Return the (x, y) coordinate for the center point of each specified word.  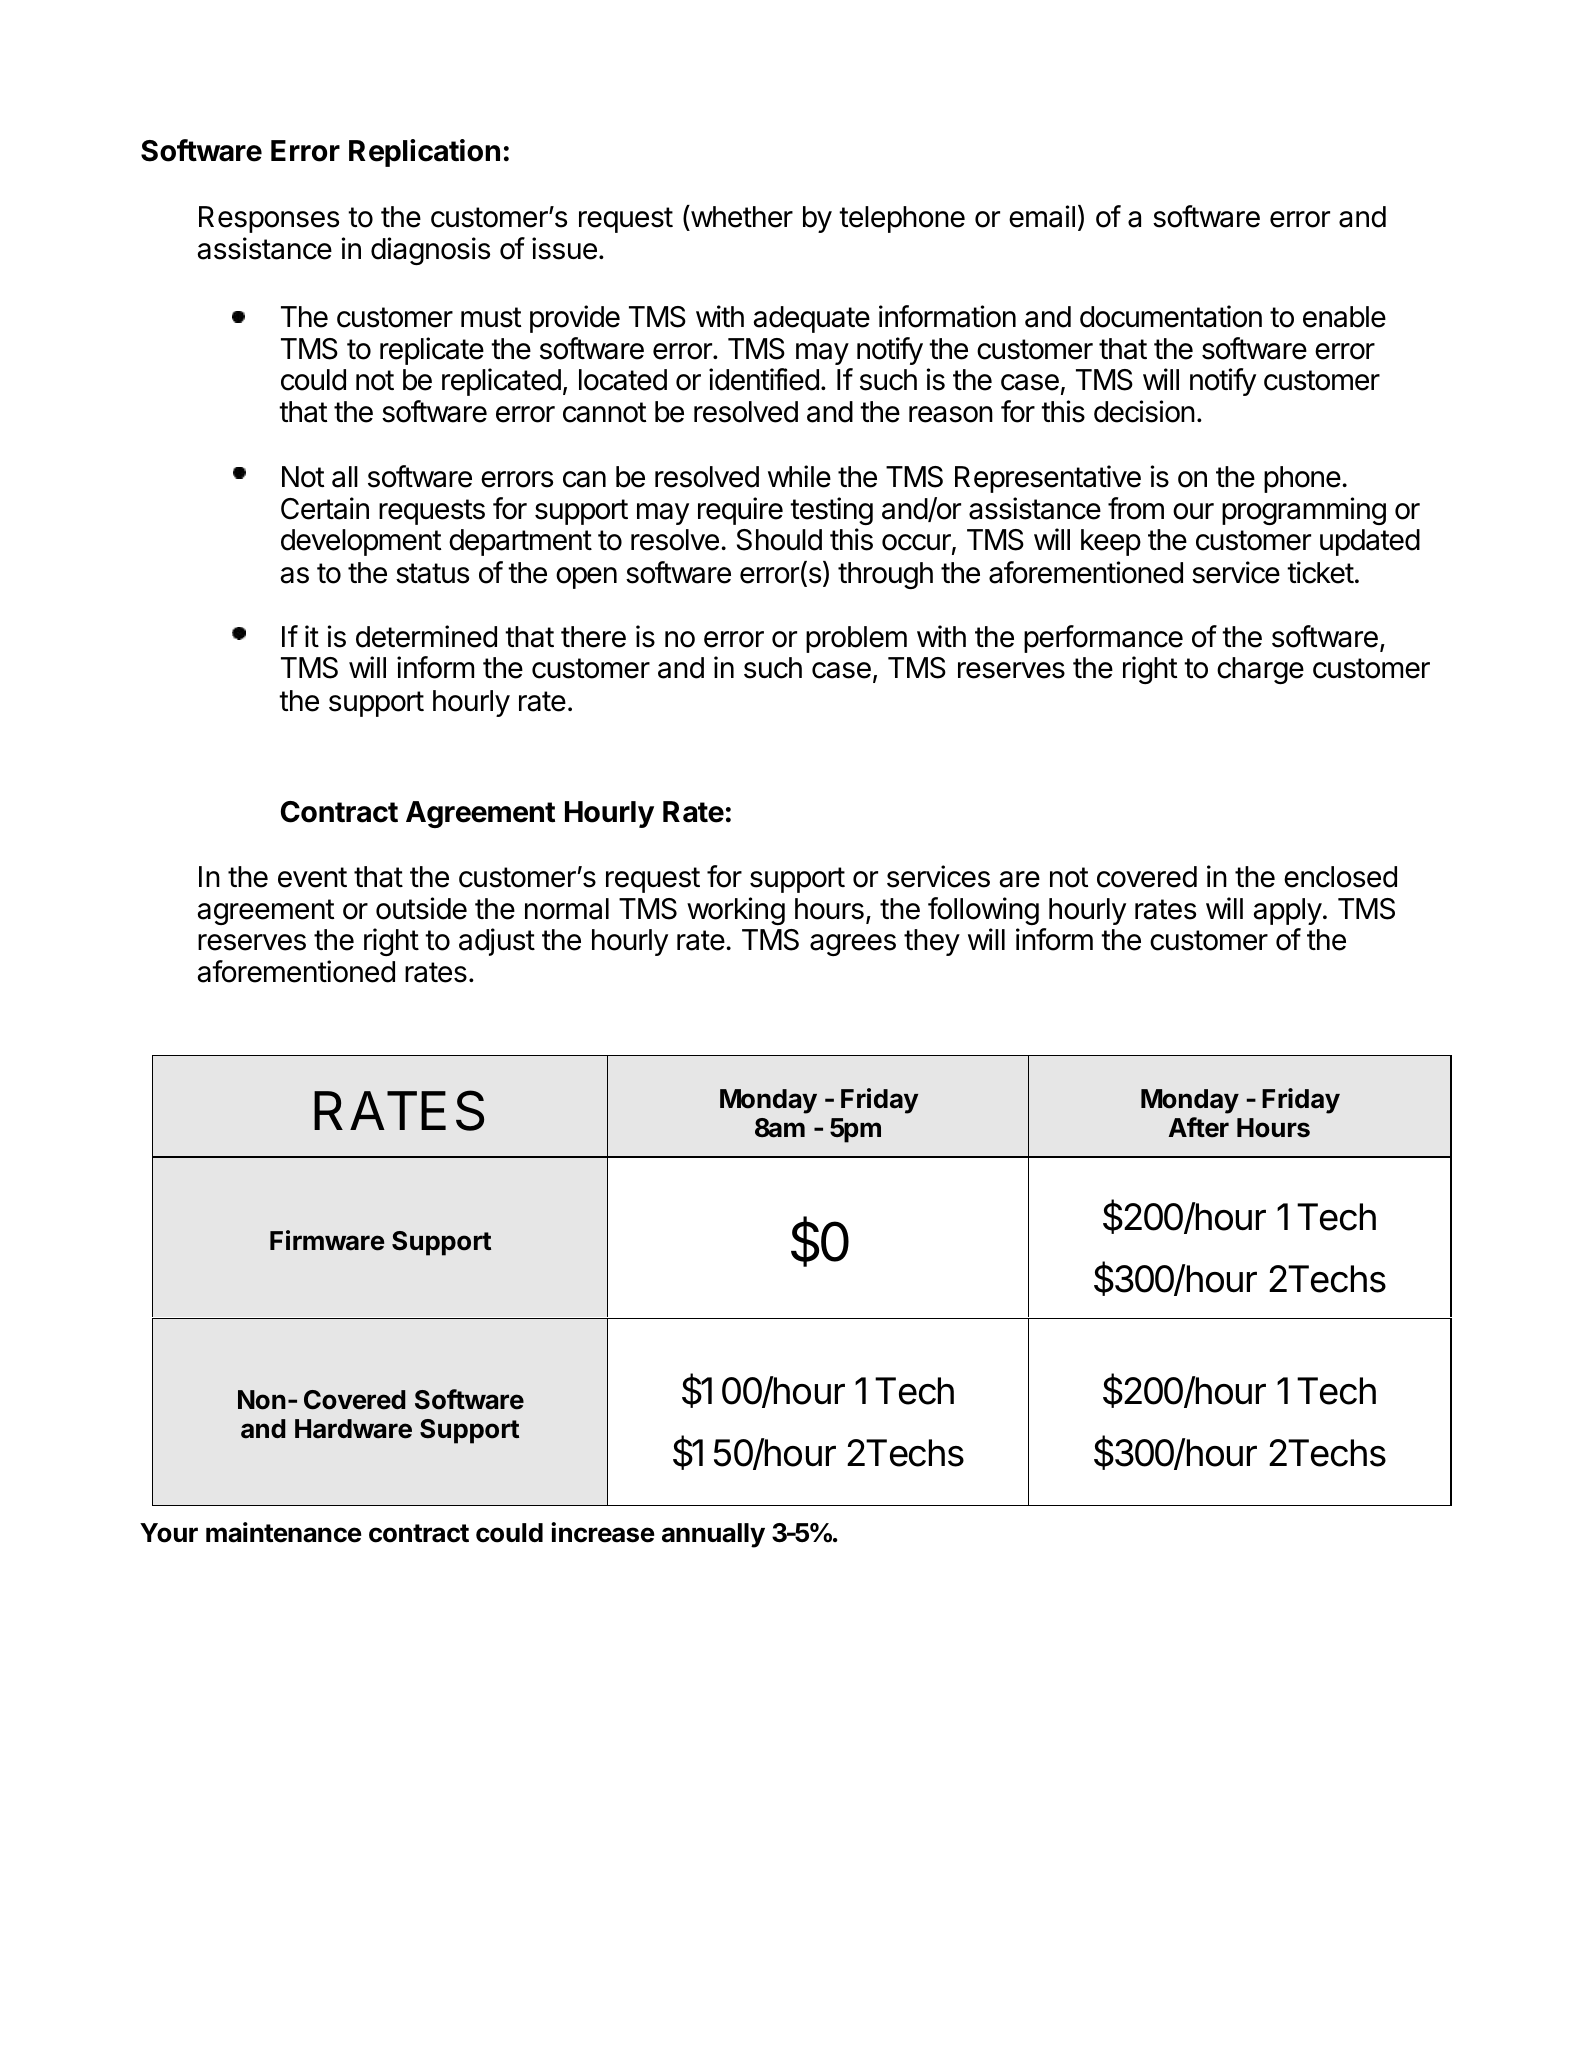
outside (421, 908)
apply (1287, 911)
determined (426, 636)
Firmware (327, 1240)
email (1042, 216)
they (932, 942)
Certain (325, 508)
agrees (853, 945)
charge (1260, 670)
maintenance (284, 1532)
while (799, 476)
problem (856, 639)
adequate (811, 319)
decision (1144, 411)
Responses (269, 219)
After (1199, 1127)
